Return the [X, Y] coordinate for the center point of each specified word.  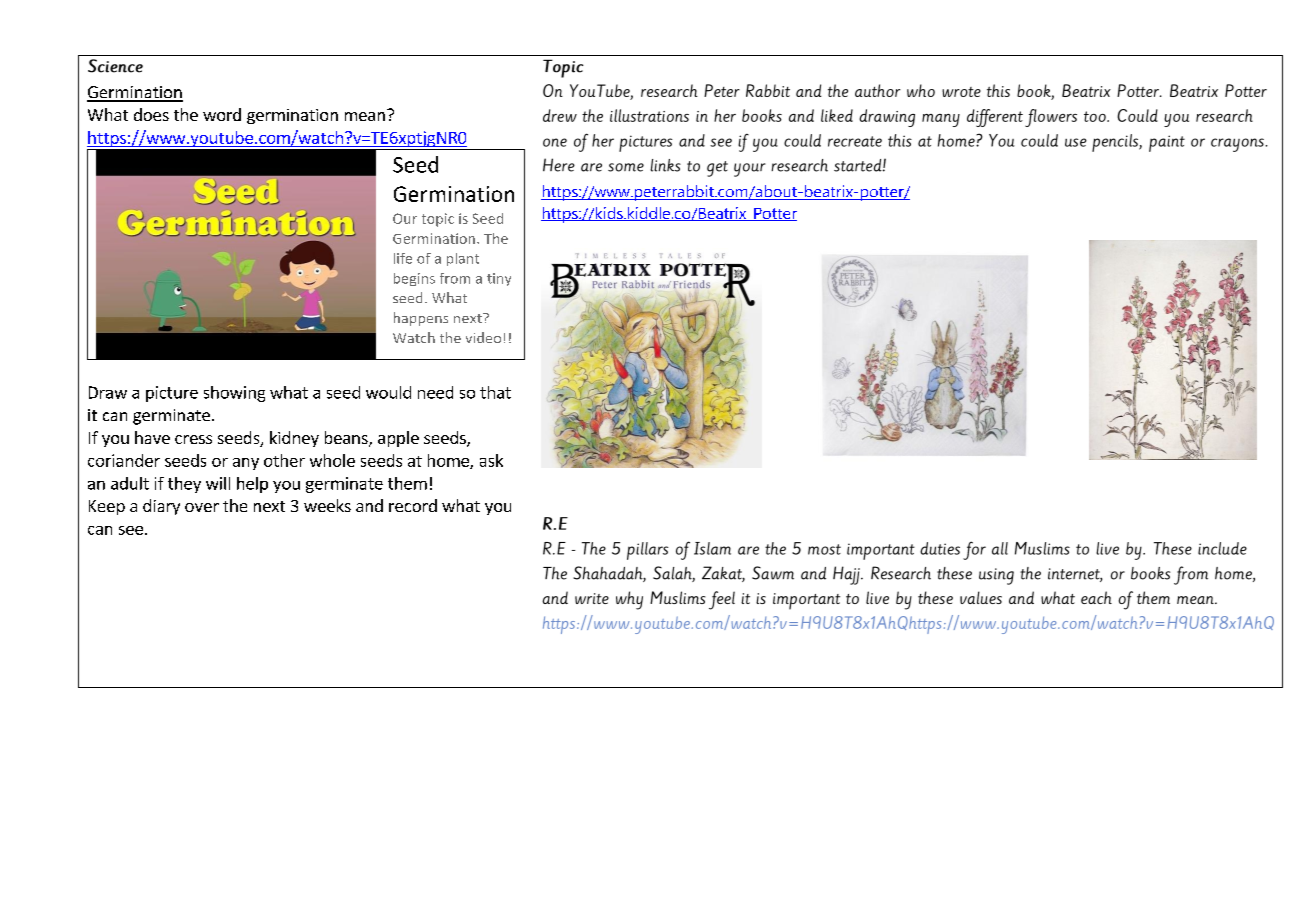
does [151, 114]
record [413, 505]
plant [463, 259]
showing [234, 394]
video [483, 337]
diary [161, 507]
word [222, 114]
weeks [327, 505]
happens [421, 319]
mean [365, 116]
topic [438, 220]
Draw [108, 392]
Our [405, 218]
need [435, 392]
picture [172, 394]
